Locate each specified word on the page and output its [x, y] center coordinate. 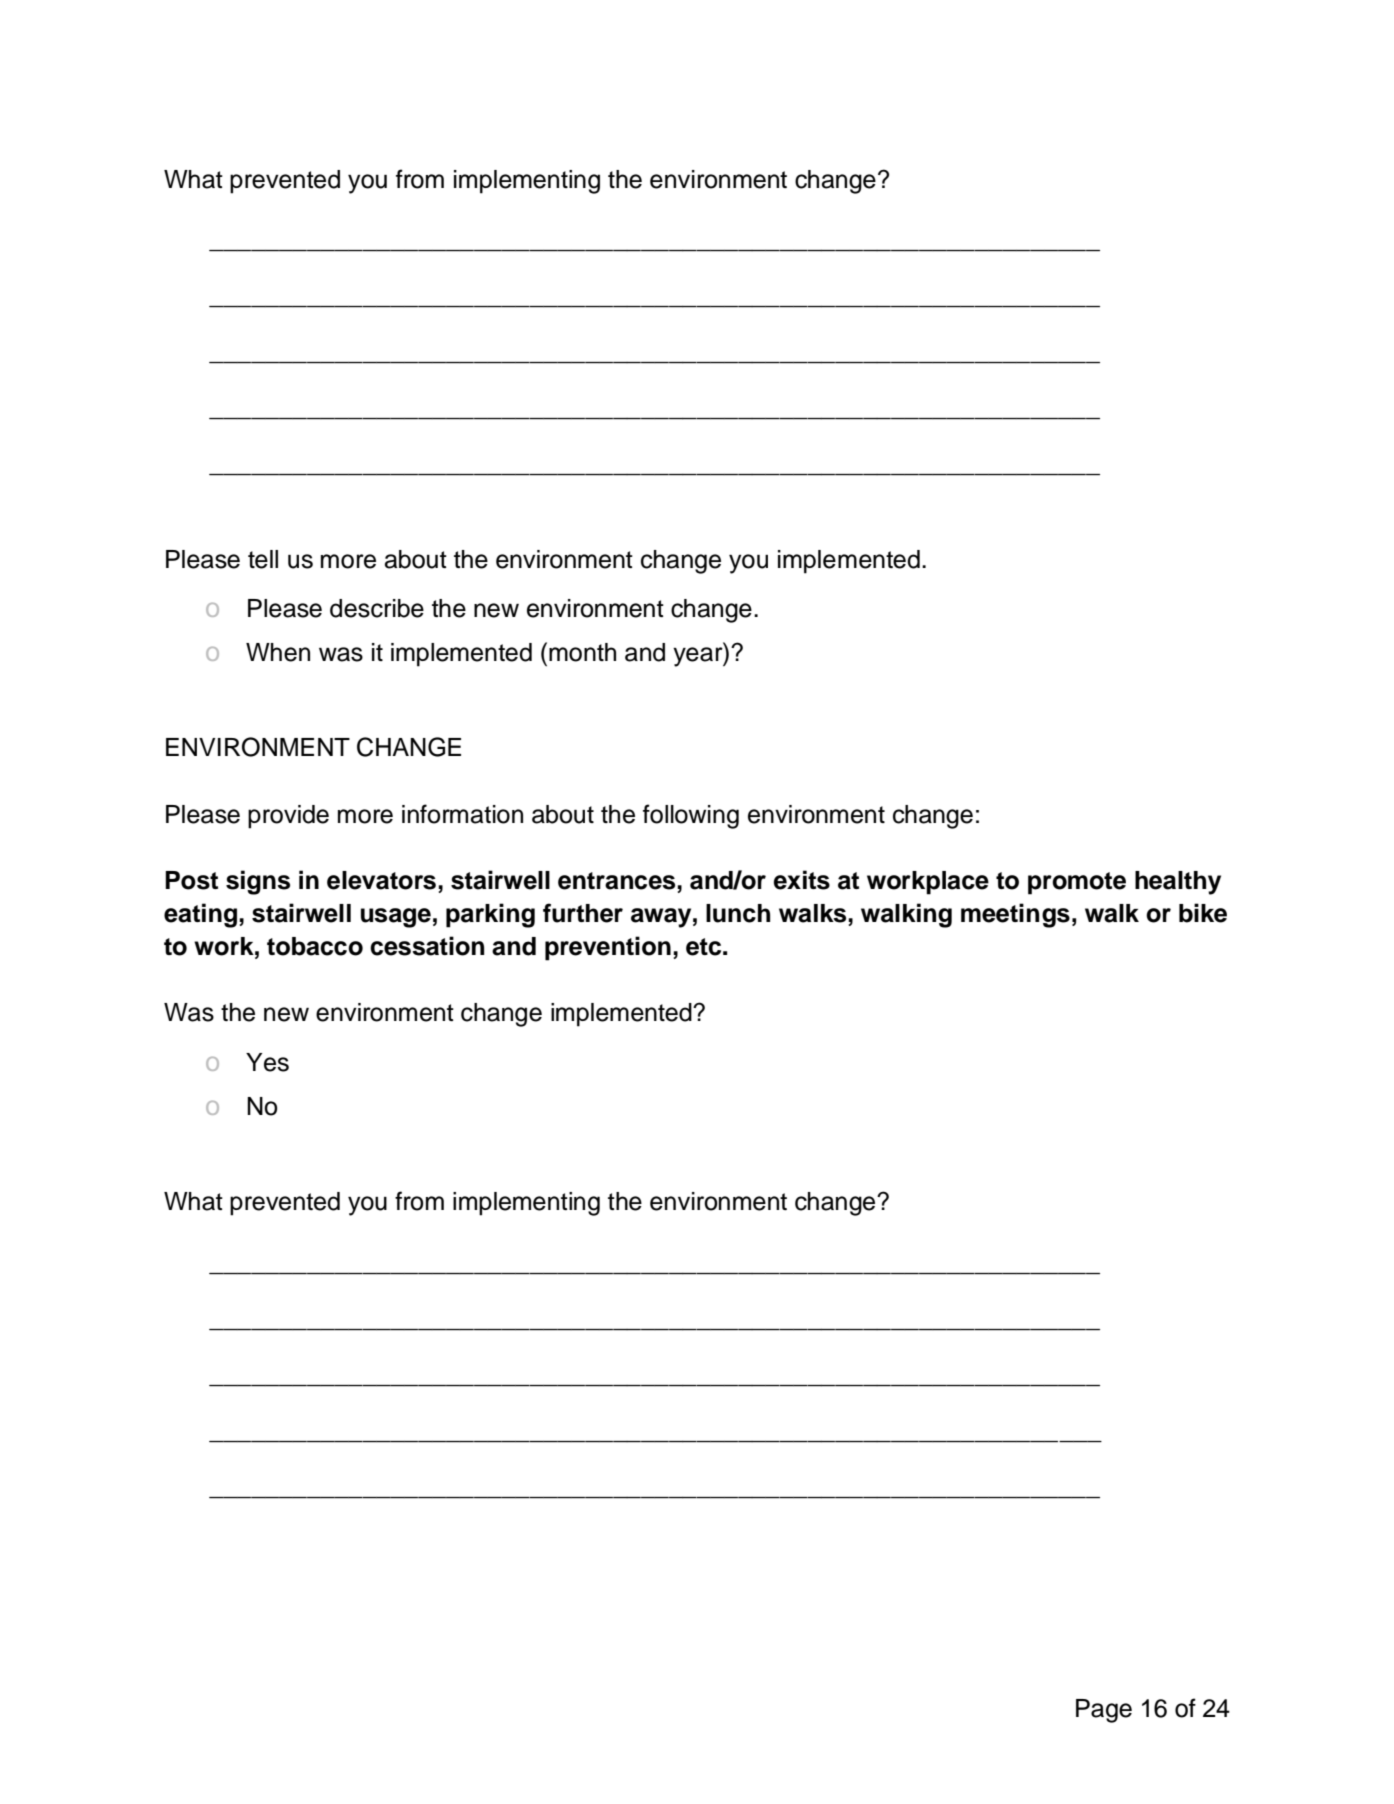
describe [377, 608]
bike [1203, 913]
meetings [1015, 915]
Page [1104, 1711]
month [582, 652]
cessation [427, 946]
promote [1077, 883]
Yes [267, 1062]
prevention [608, 948]
